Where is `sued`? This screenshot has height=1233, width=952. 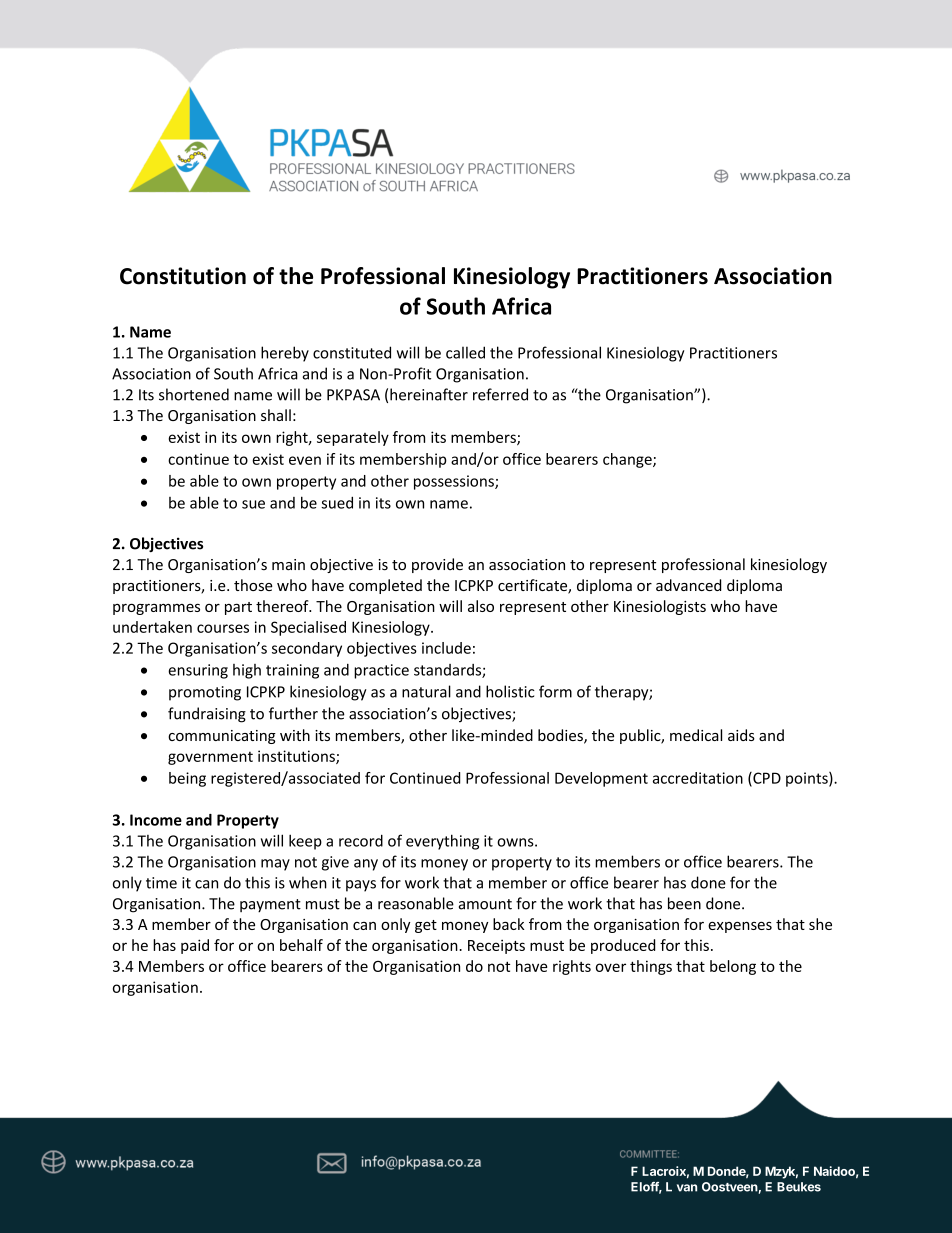
sued is located at coordinates (337, 502).
